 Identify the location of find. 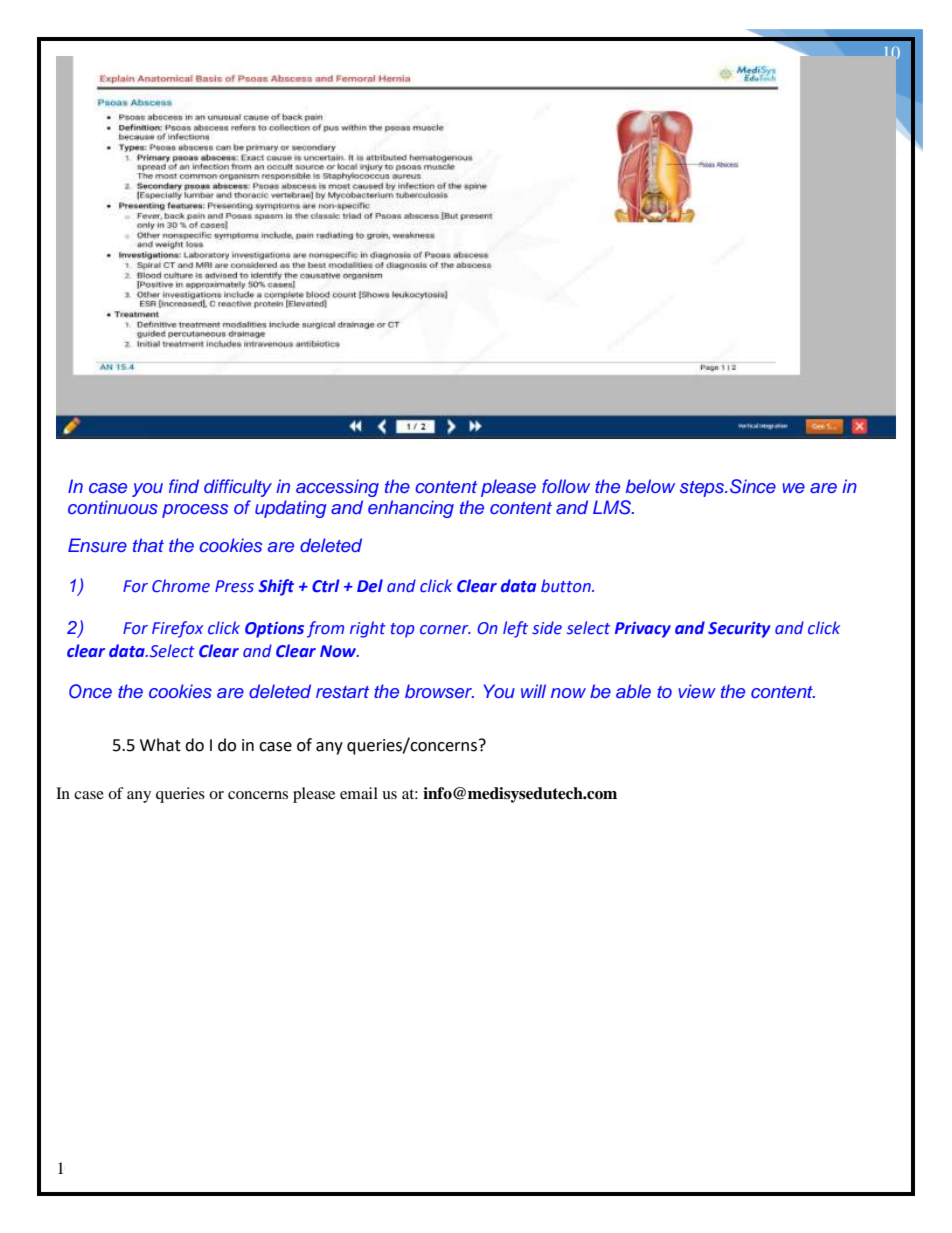
(184, 486).
